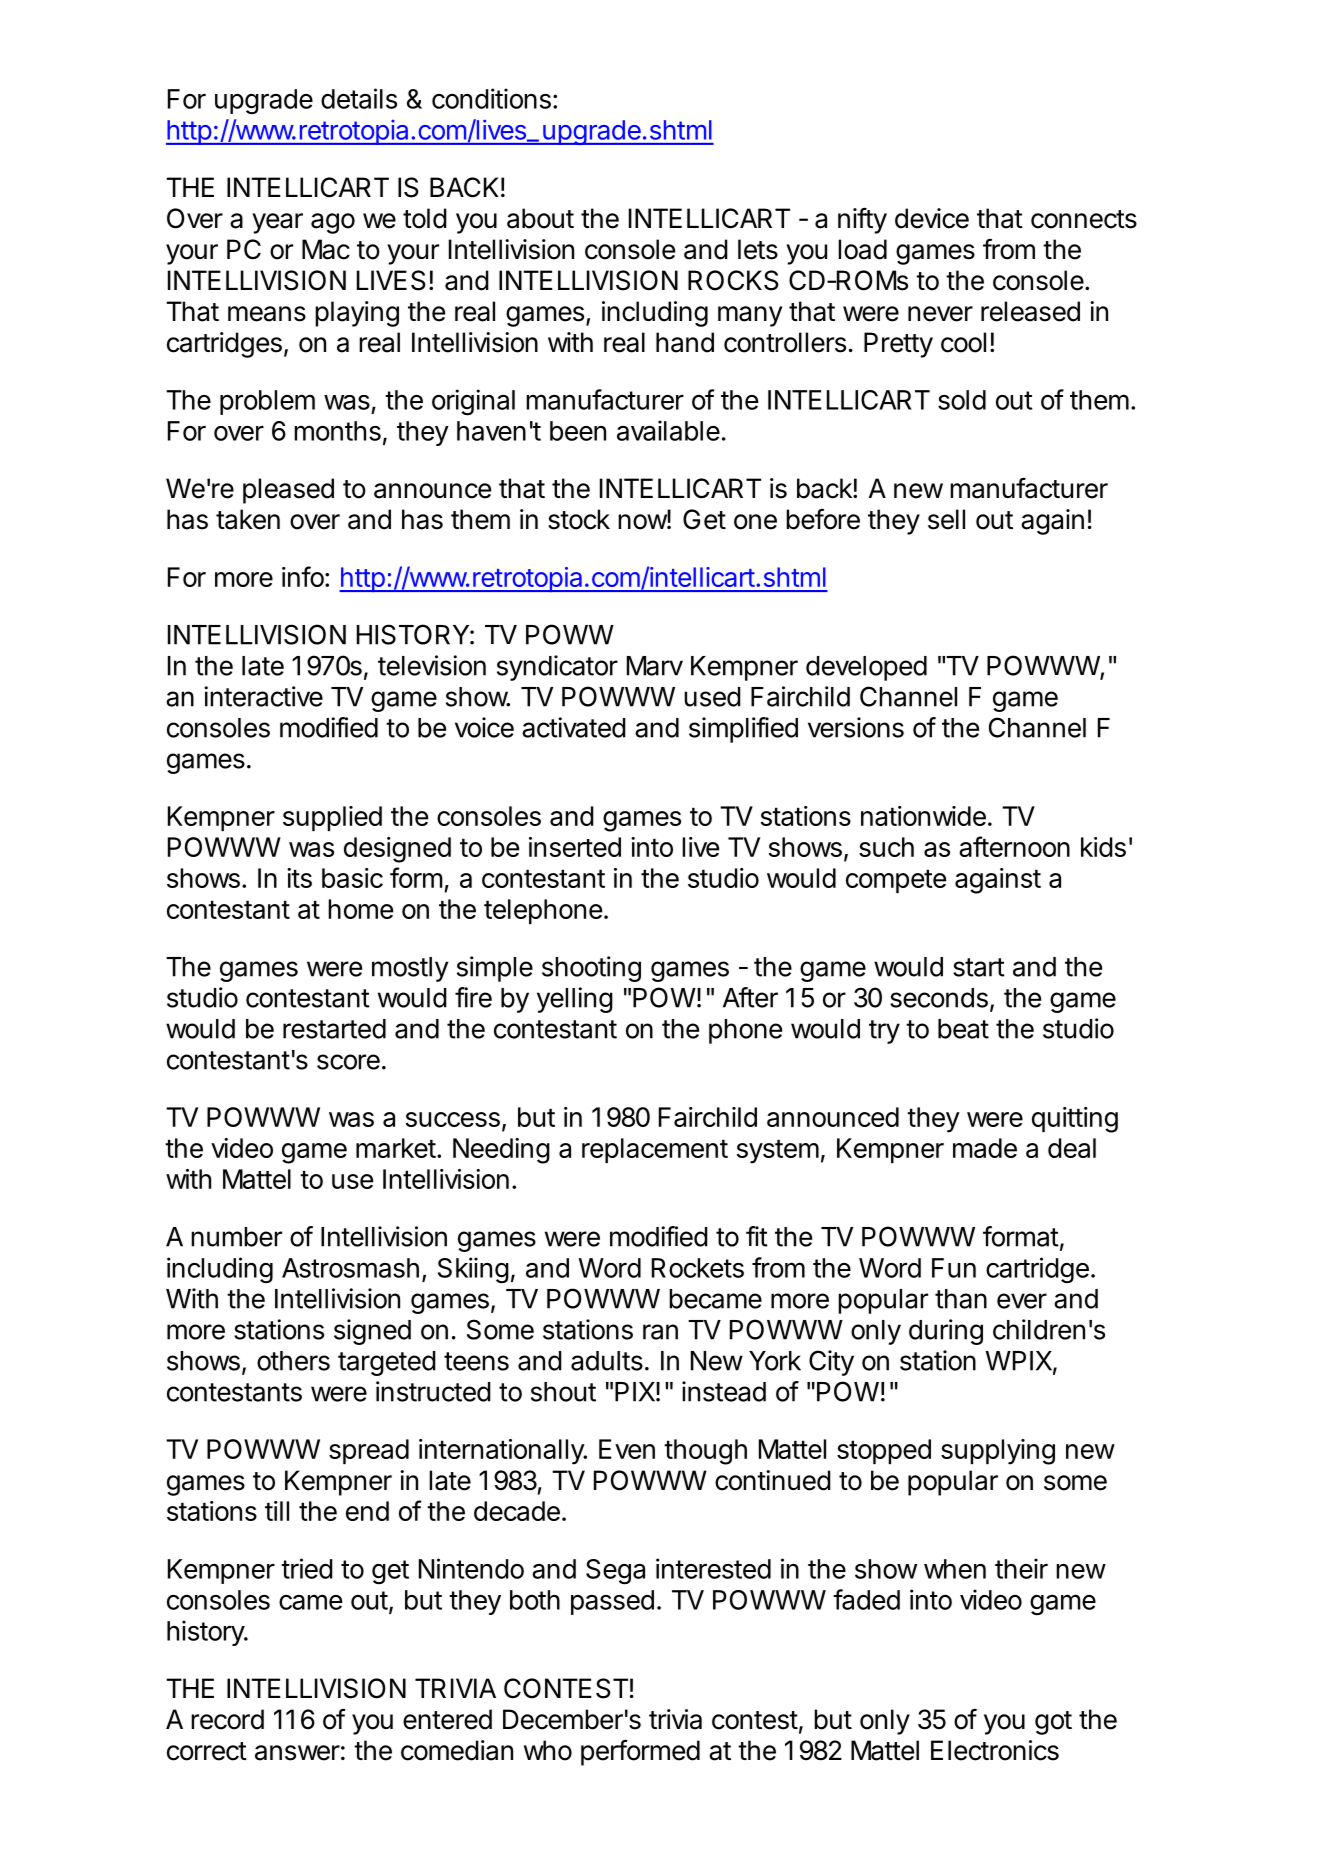  I want to click on others, so click(293, 1361).
